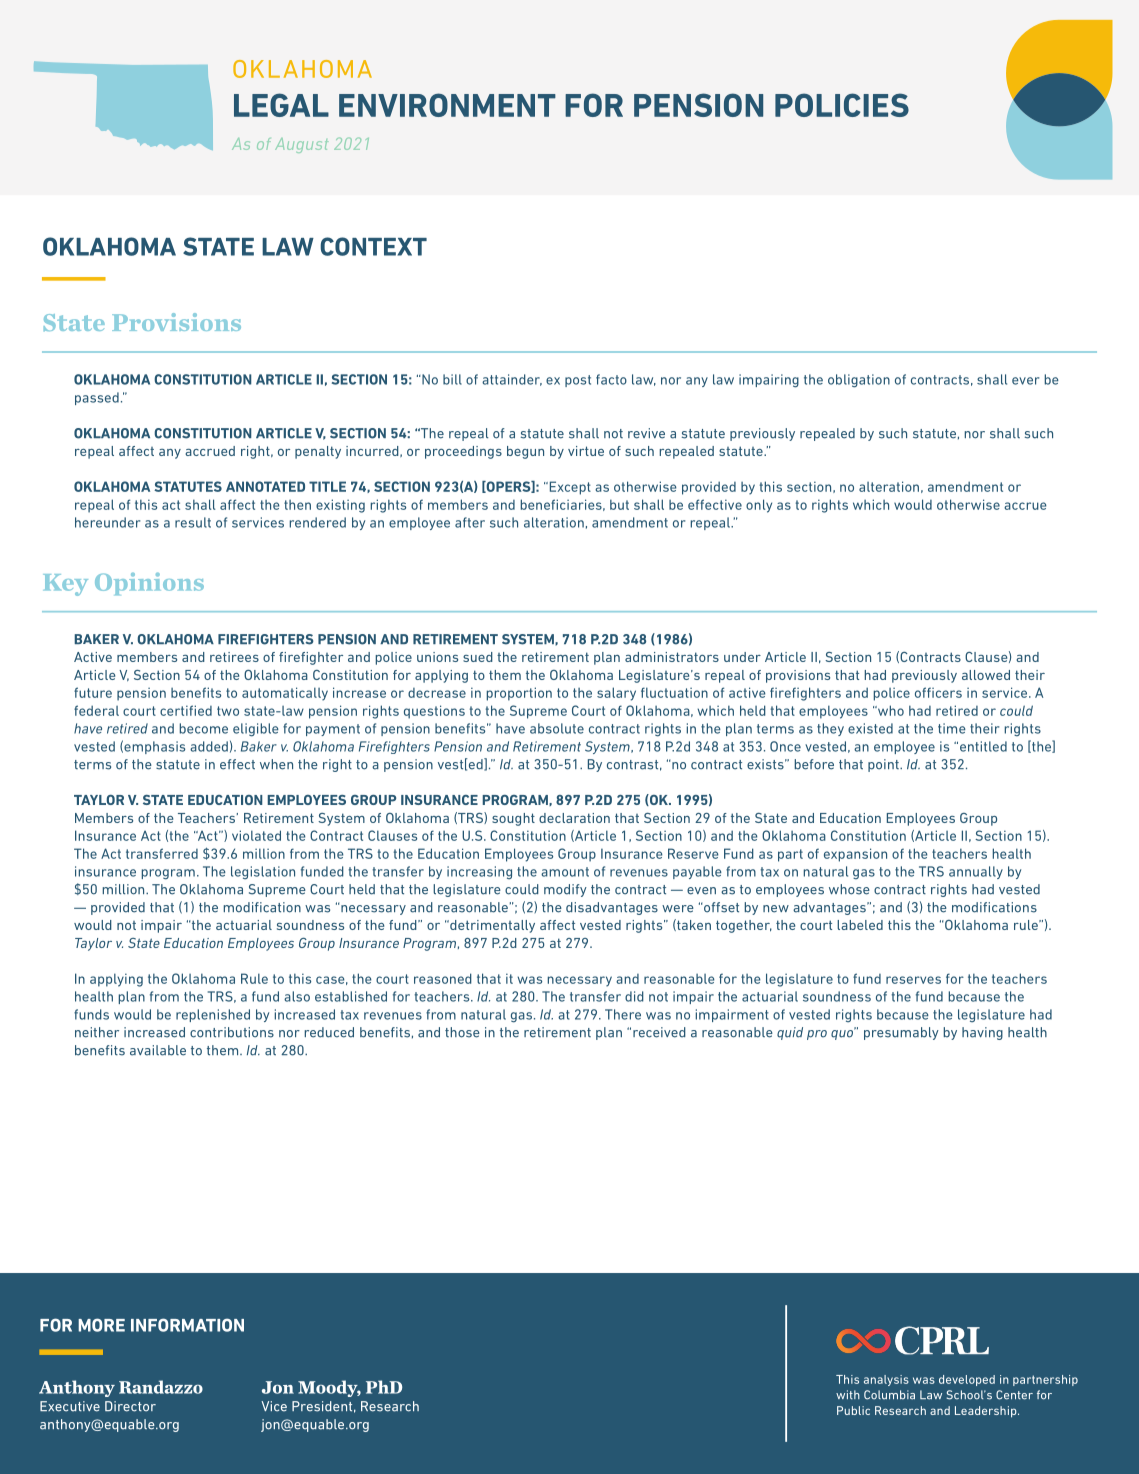 The image size is (1139, 1474). Describe the element at coordinates (281, 105) in the screenshot. I see `LEGAL` at that location.
